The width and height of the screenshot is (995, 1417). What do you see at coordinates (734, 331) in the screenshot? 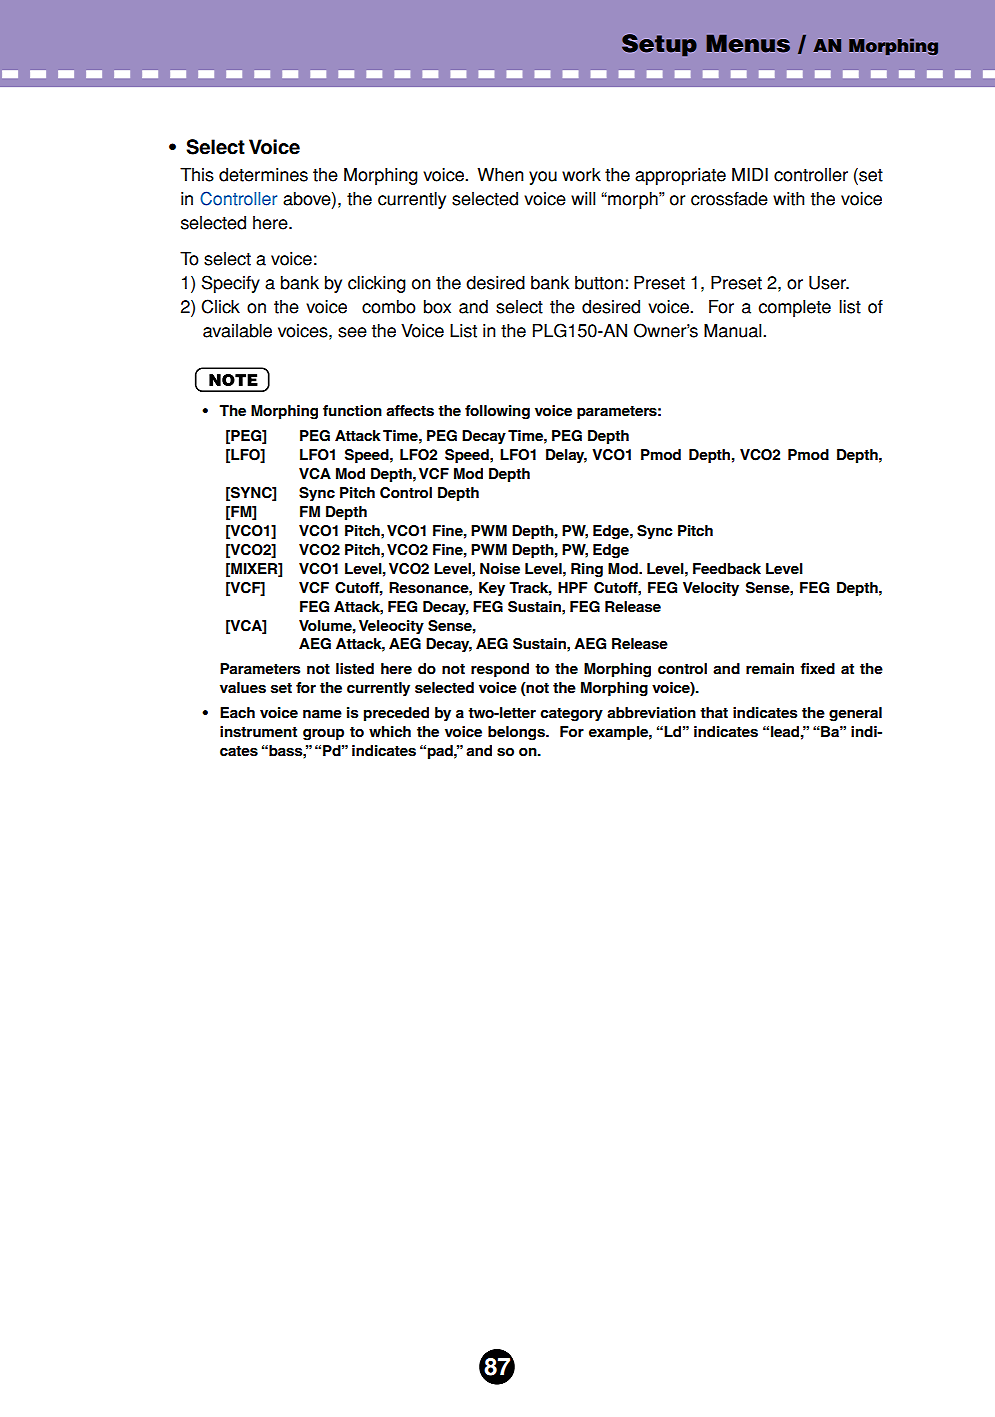
I see `Manual` at bounding box center [734, 331].
